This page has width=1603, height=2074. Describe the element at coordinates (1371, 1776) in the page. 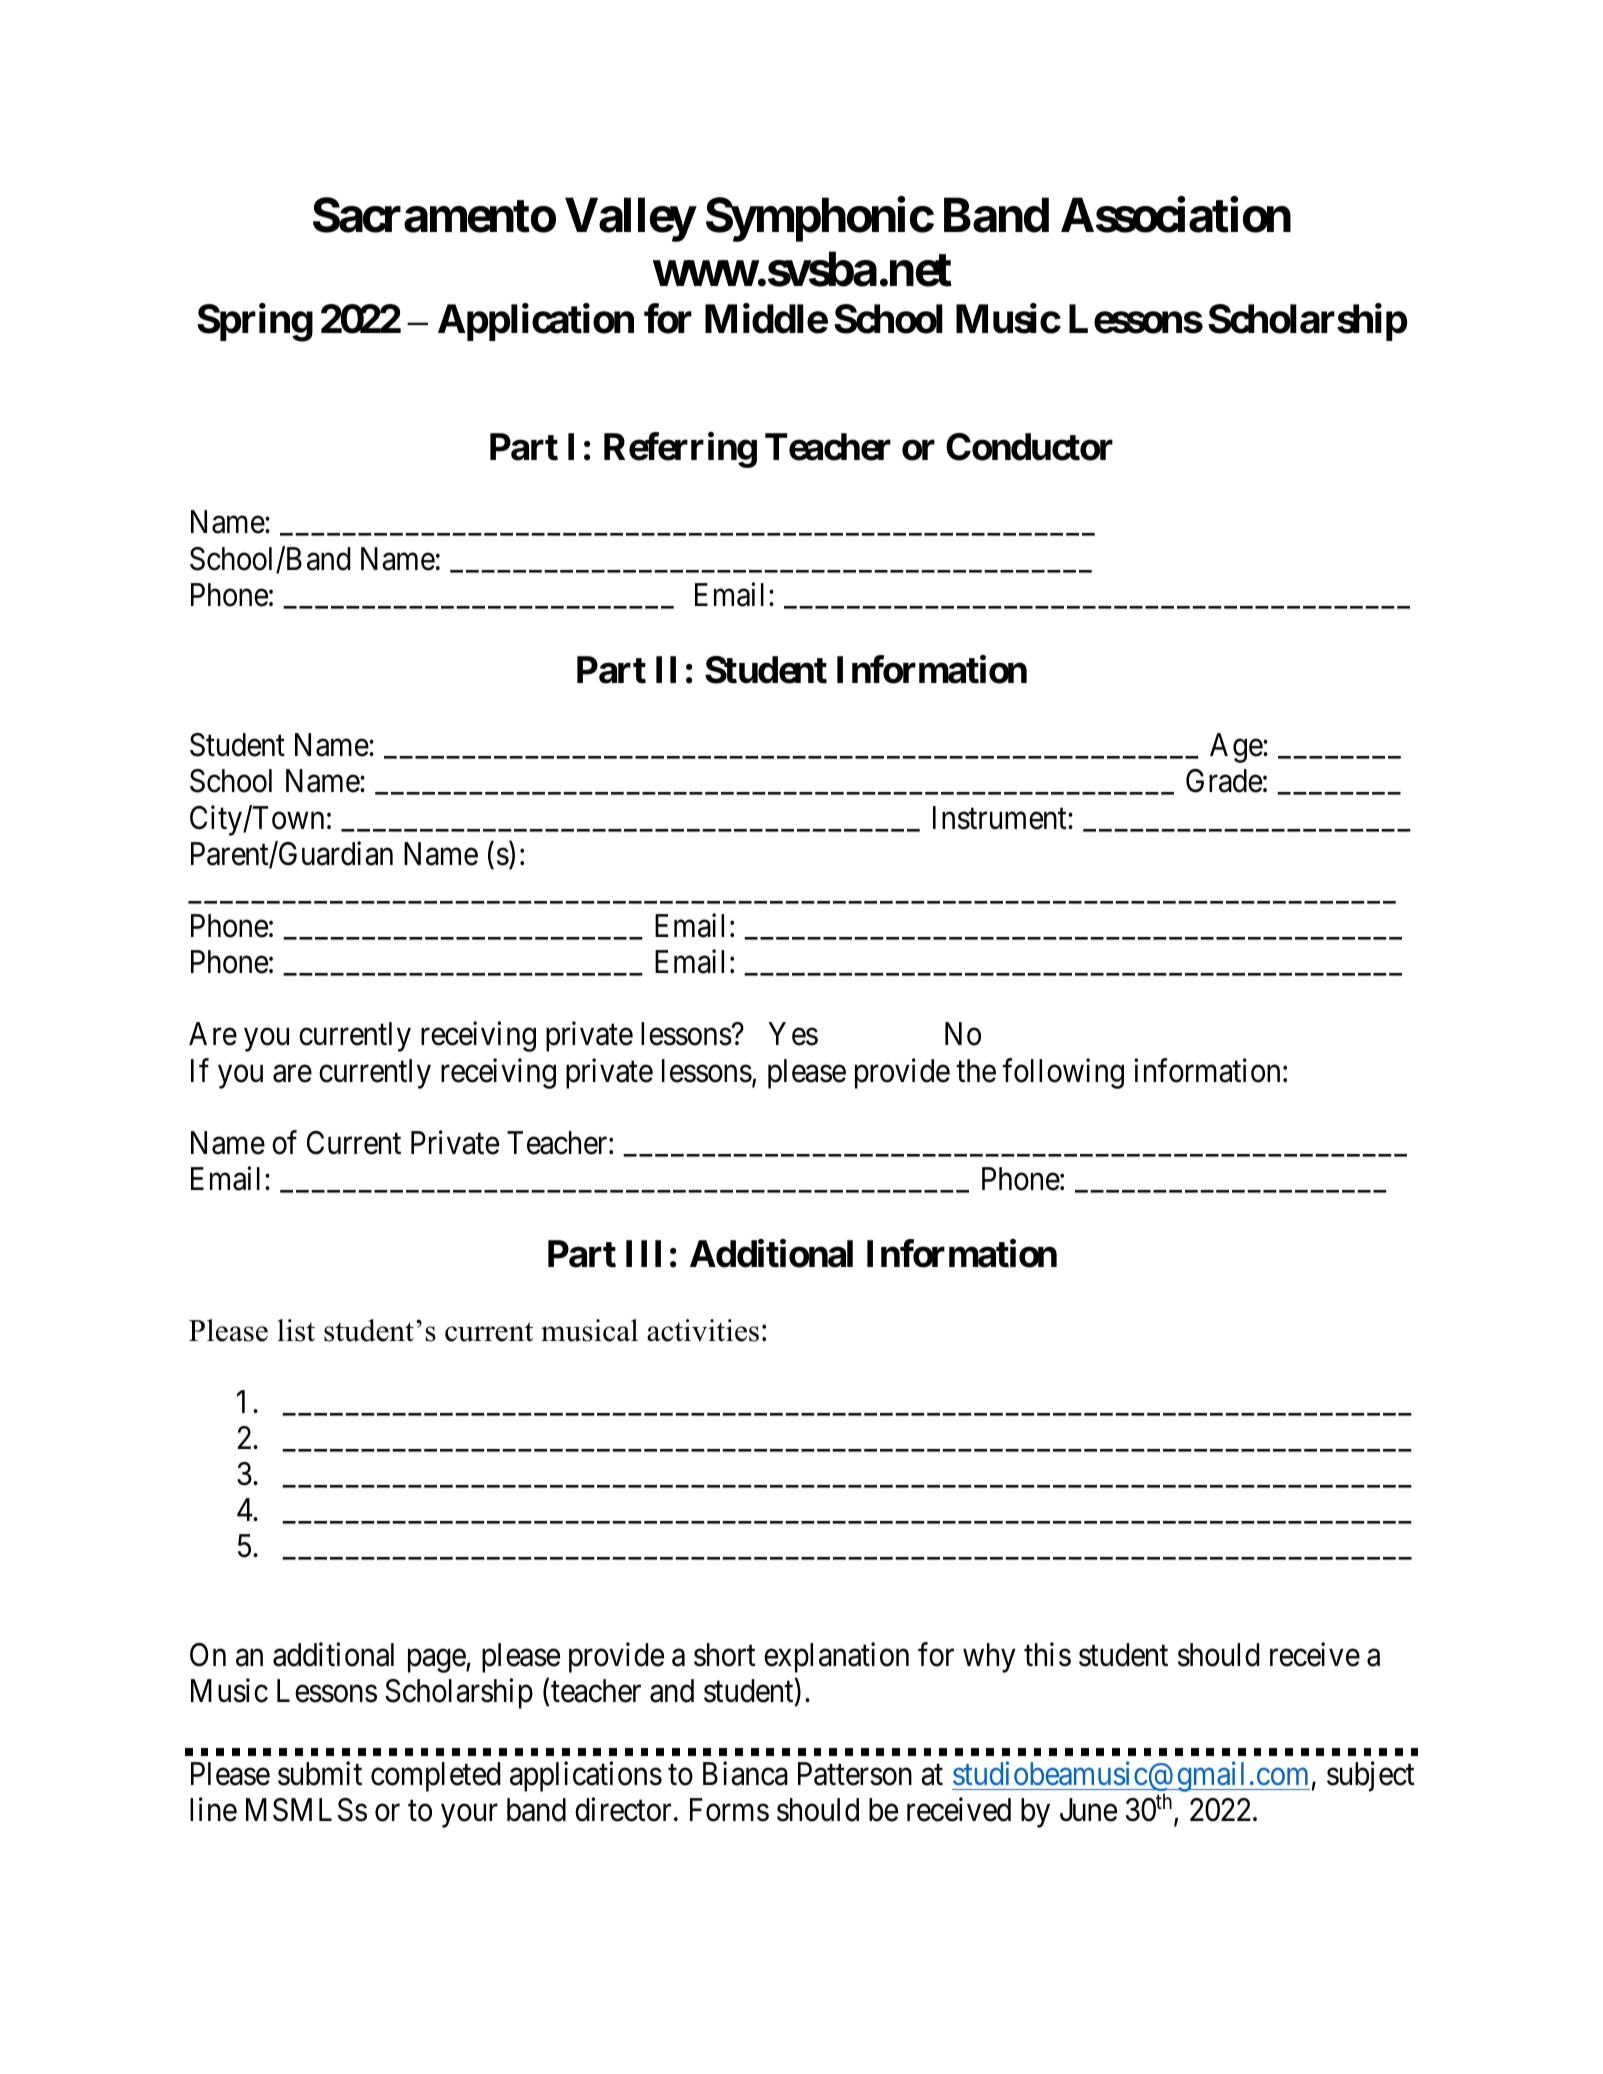

I see `subject` at that location.
